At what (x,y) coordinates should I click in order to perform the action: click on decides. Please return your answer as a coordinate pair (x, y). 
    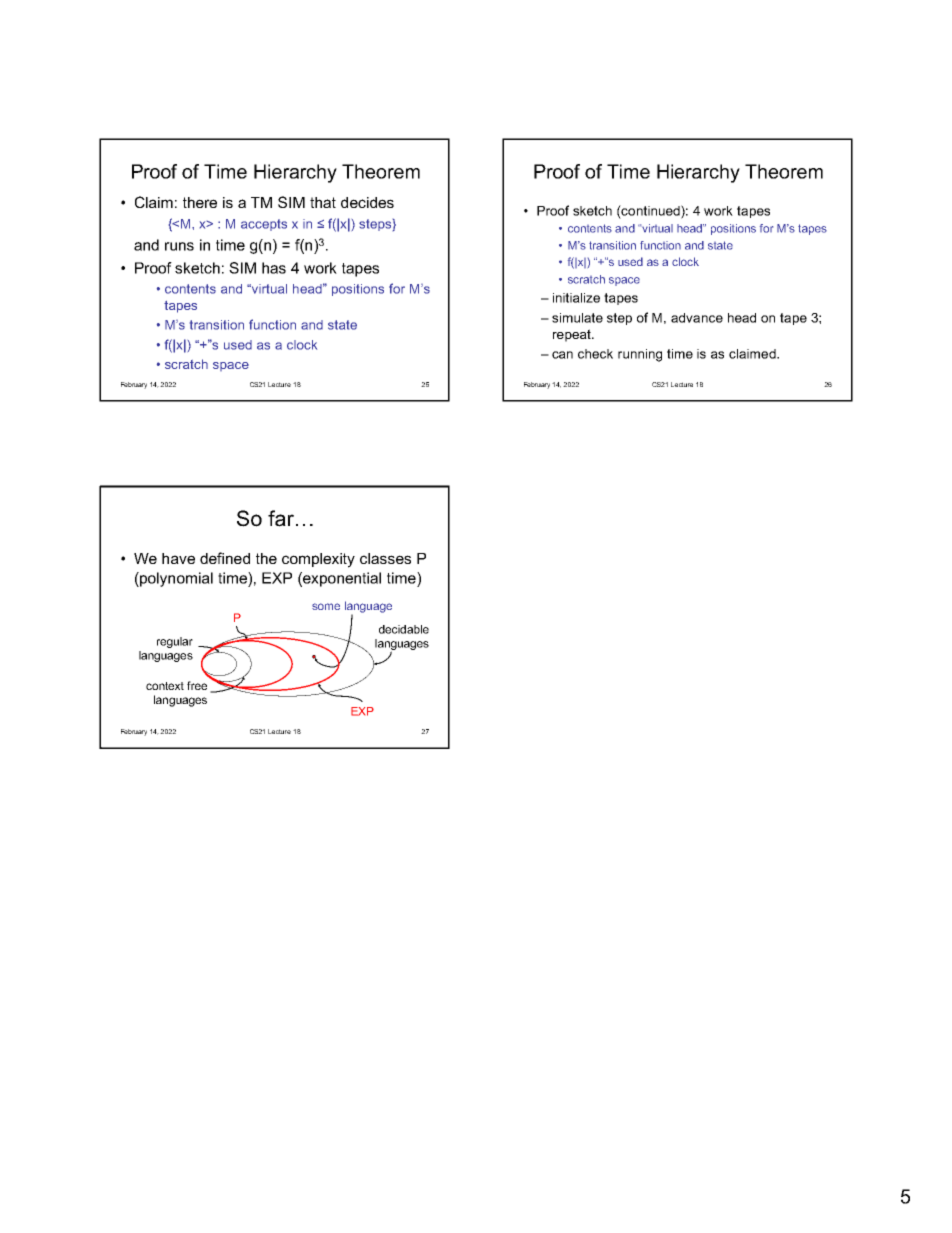
    Looking at the image, I should click on (367, 202).
